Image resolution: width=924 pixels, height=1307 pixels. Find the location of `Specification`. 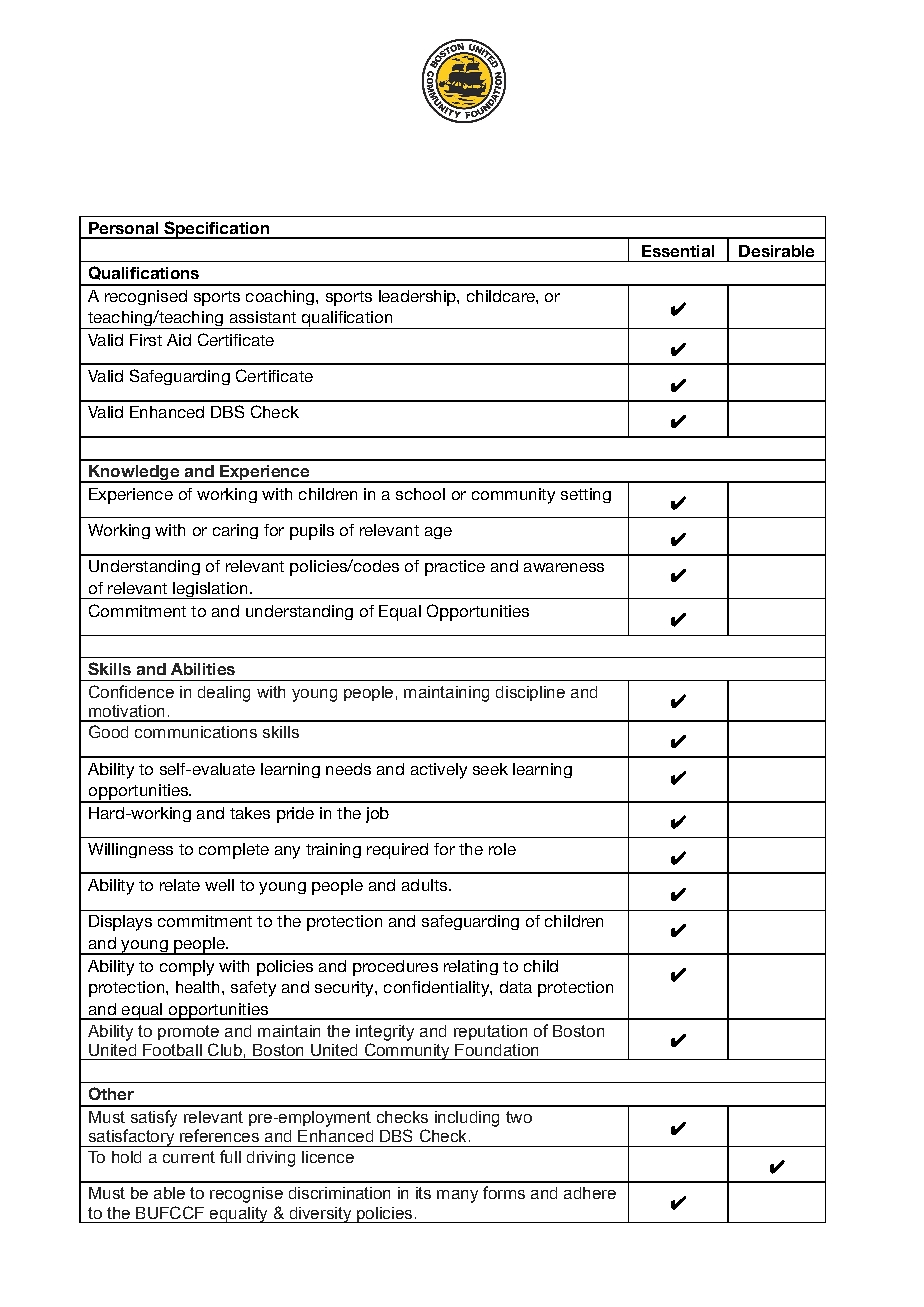

Specification is located at coordinates (216, 230).
